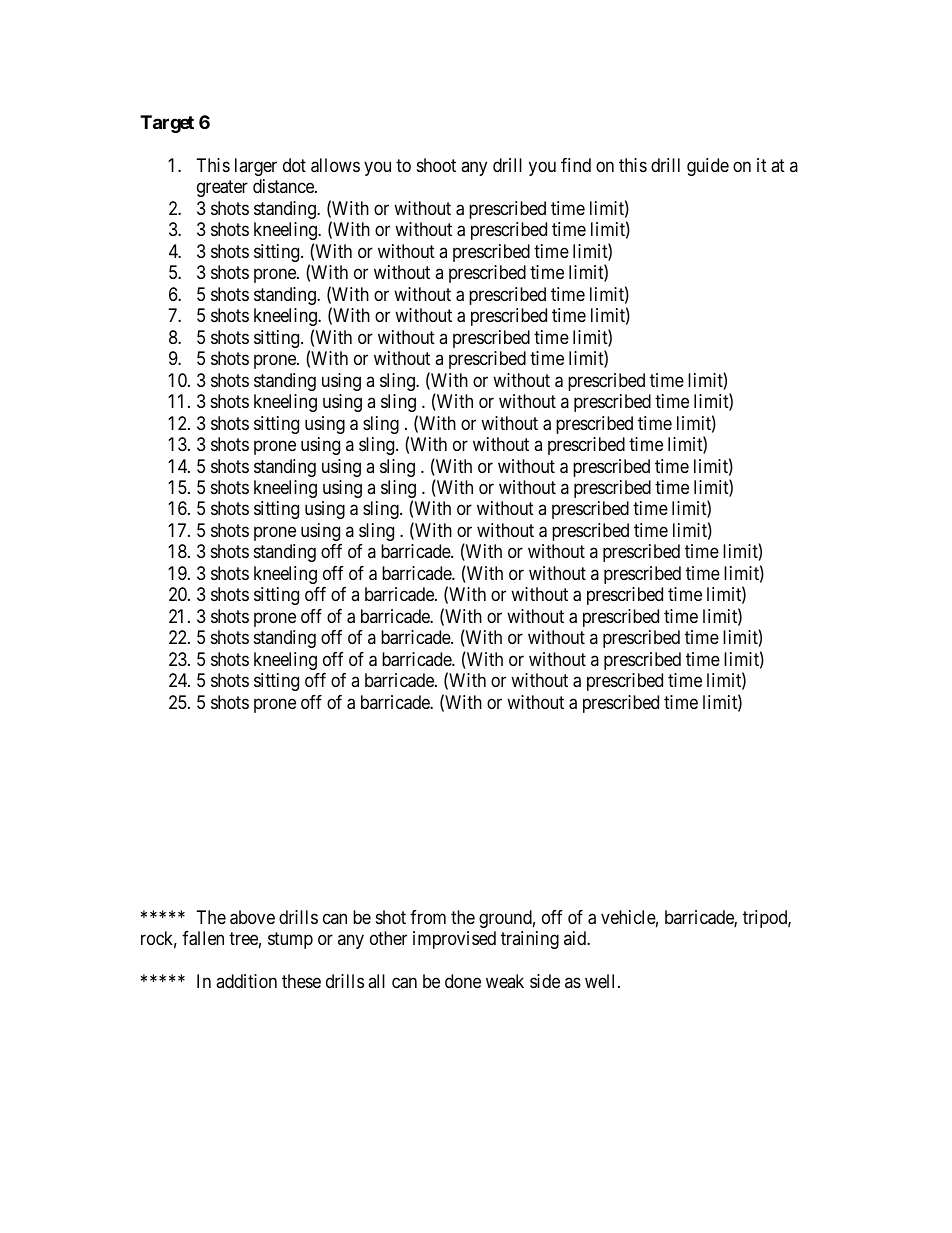 The height and width of the screenshot is (1233, 952). Describe the element at coordinates (602, 981) in the screenshot. I see `well` at that location.
